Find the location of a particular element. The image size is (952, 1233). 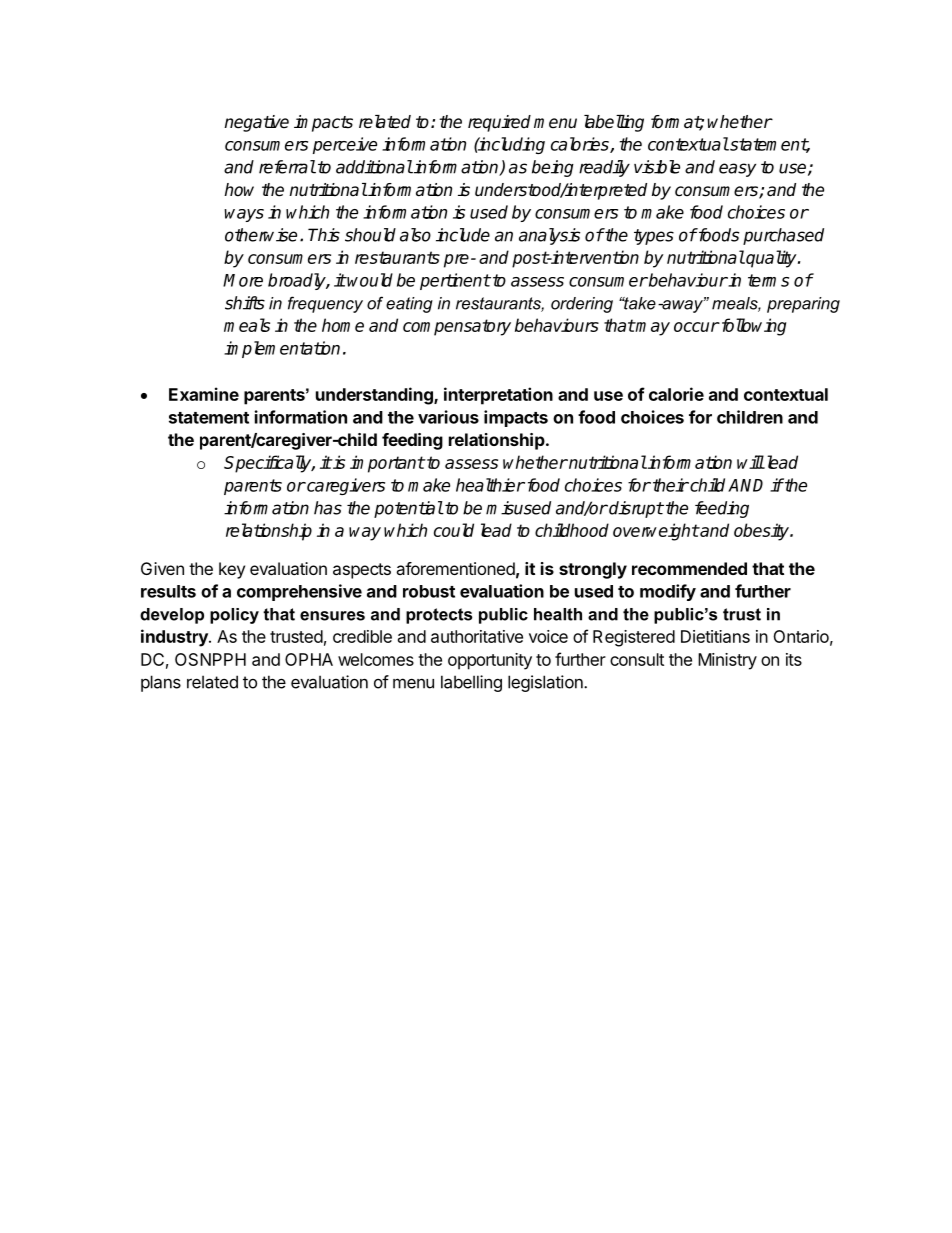

opportunity is located at coordinates (490, 661).
